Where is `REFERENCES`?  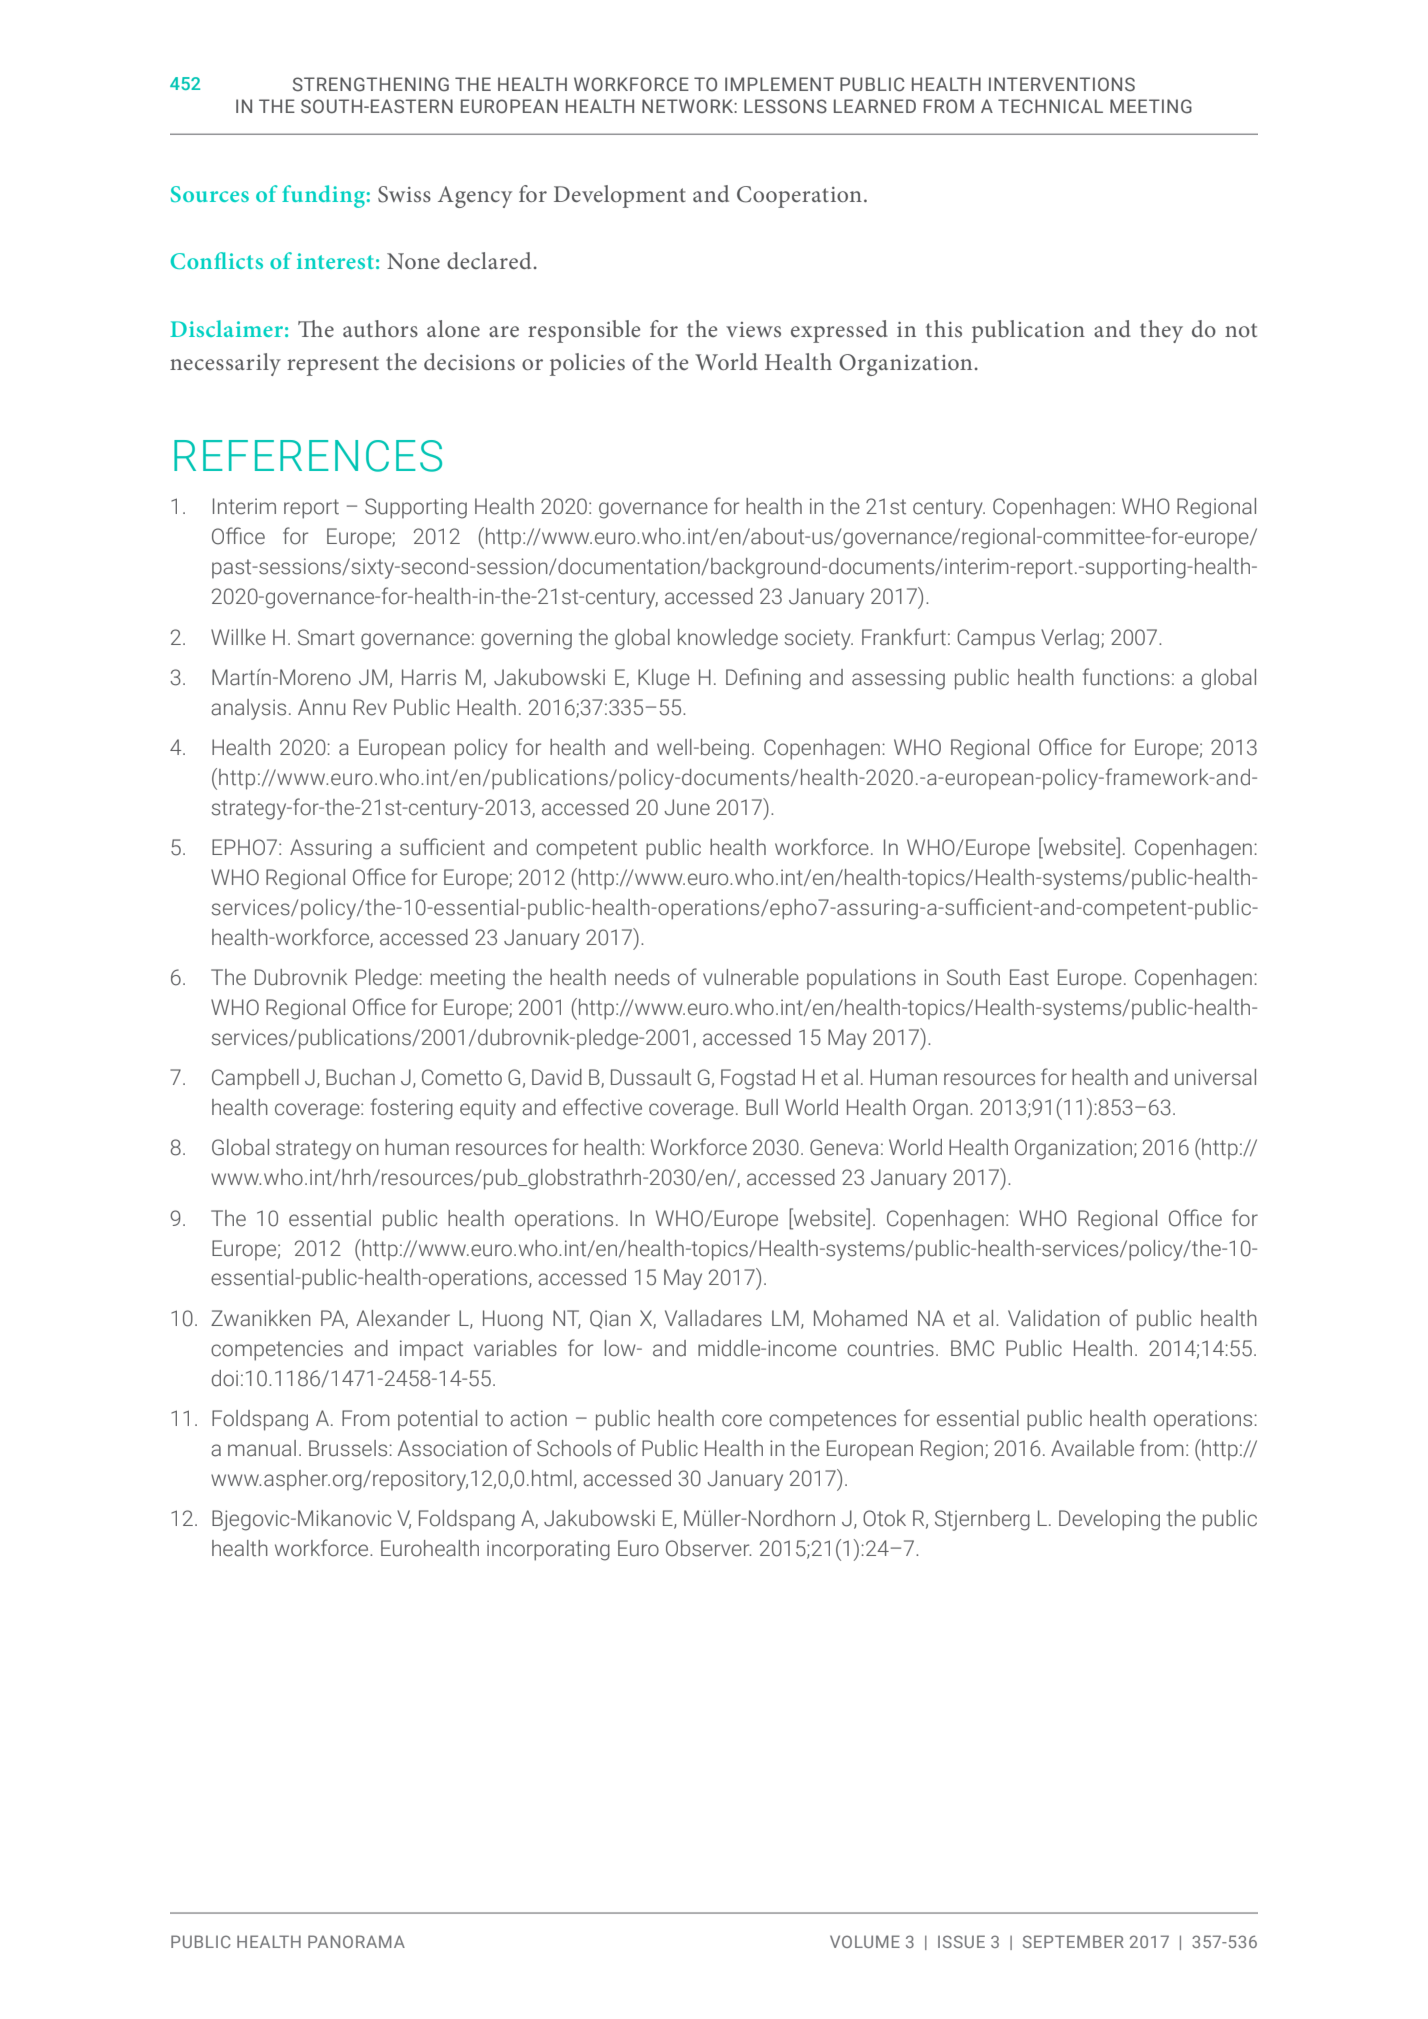
REFERENCES is located at coordinates (308, 456).
